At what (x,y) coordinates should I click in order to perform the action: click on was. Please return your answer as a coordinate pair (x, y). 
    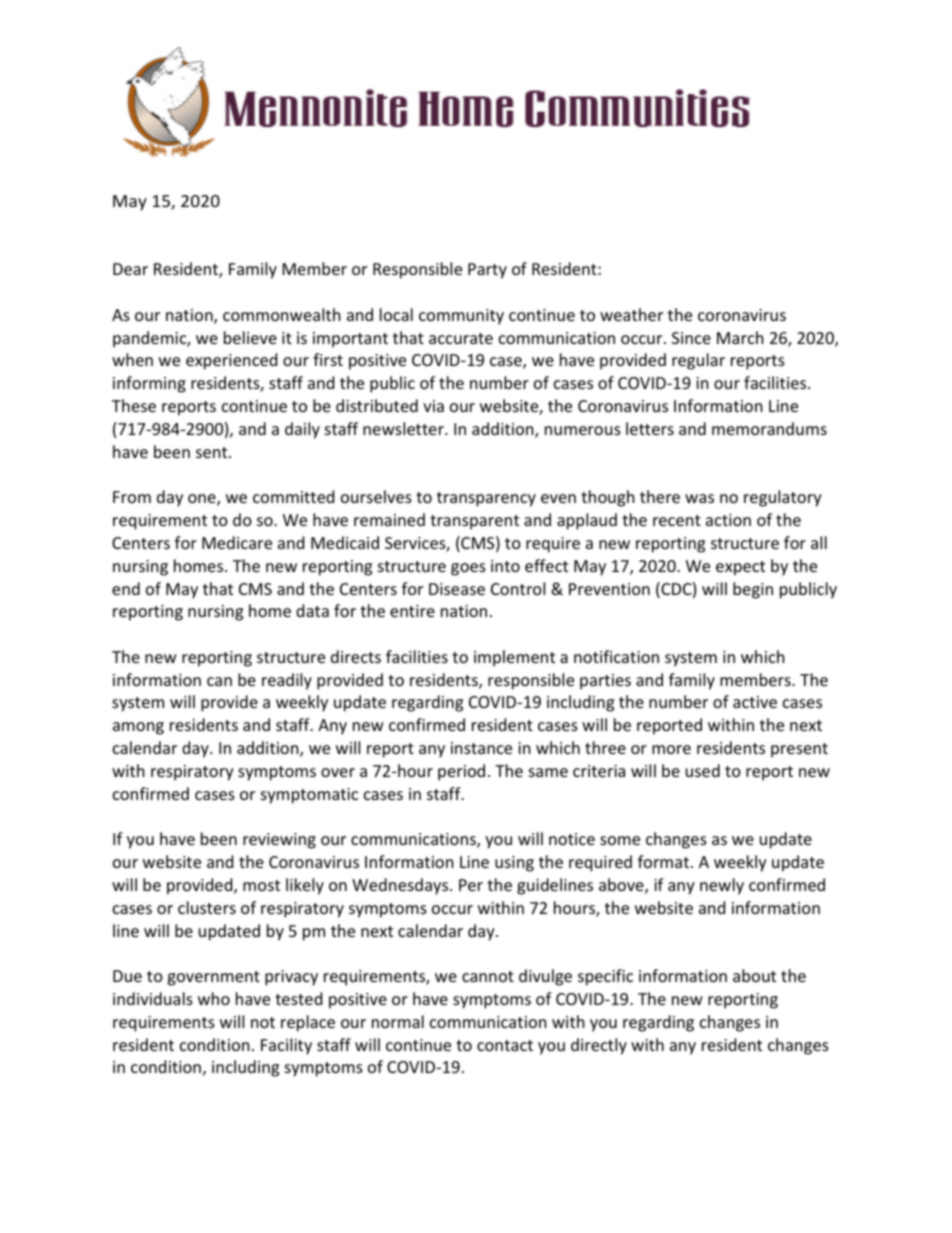
    Looking at the image, I should click on (699, 498).
